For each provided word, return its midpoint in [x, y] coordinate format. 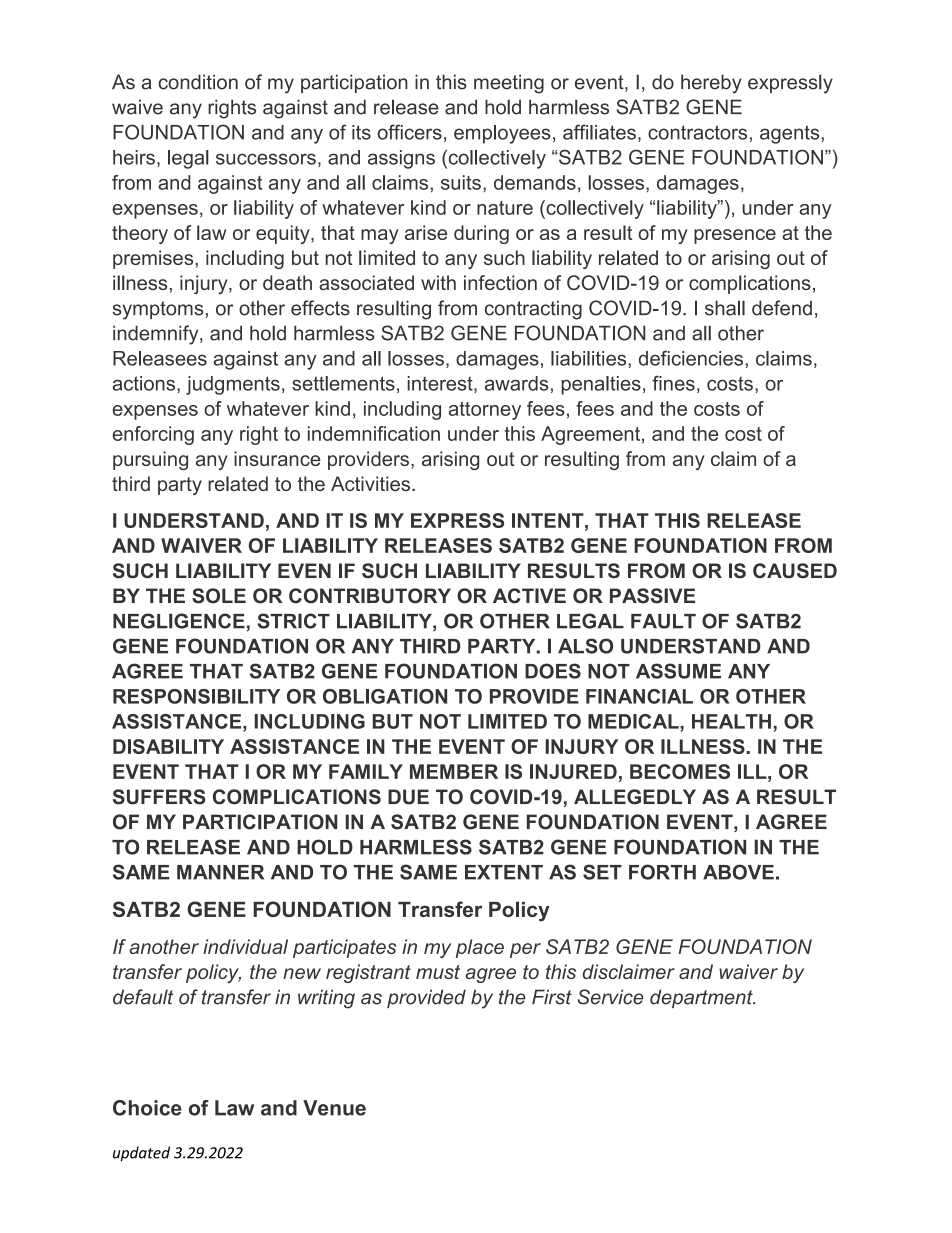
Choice [147, 1108]
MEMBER [454, 771]
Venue [334, 1108]
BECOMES [680, 771]
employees [502, 134]
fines [673, 383]
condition [198, 82]
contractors [697, 132]
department [702, 998]
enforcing [153, 435]
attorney [485, 411]
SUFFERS [159, 797]
